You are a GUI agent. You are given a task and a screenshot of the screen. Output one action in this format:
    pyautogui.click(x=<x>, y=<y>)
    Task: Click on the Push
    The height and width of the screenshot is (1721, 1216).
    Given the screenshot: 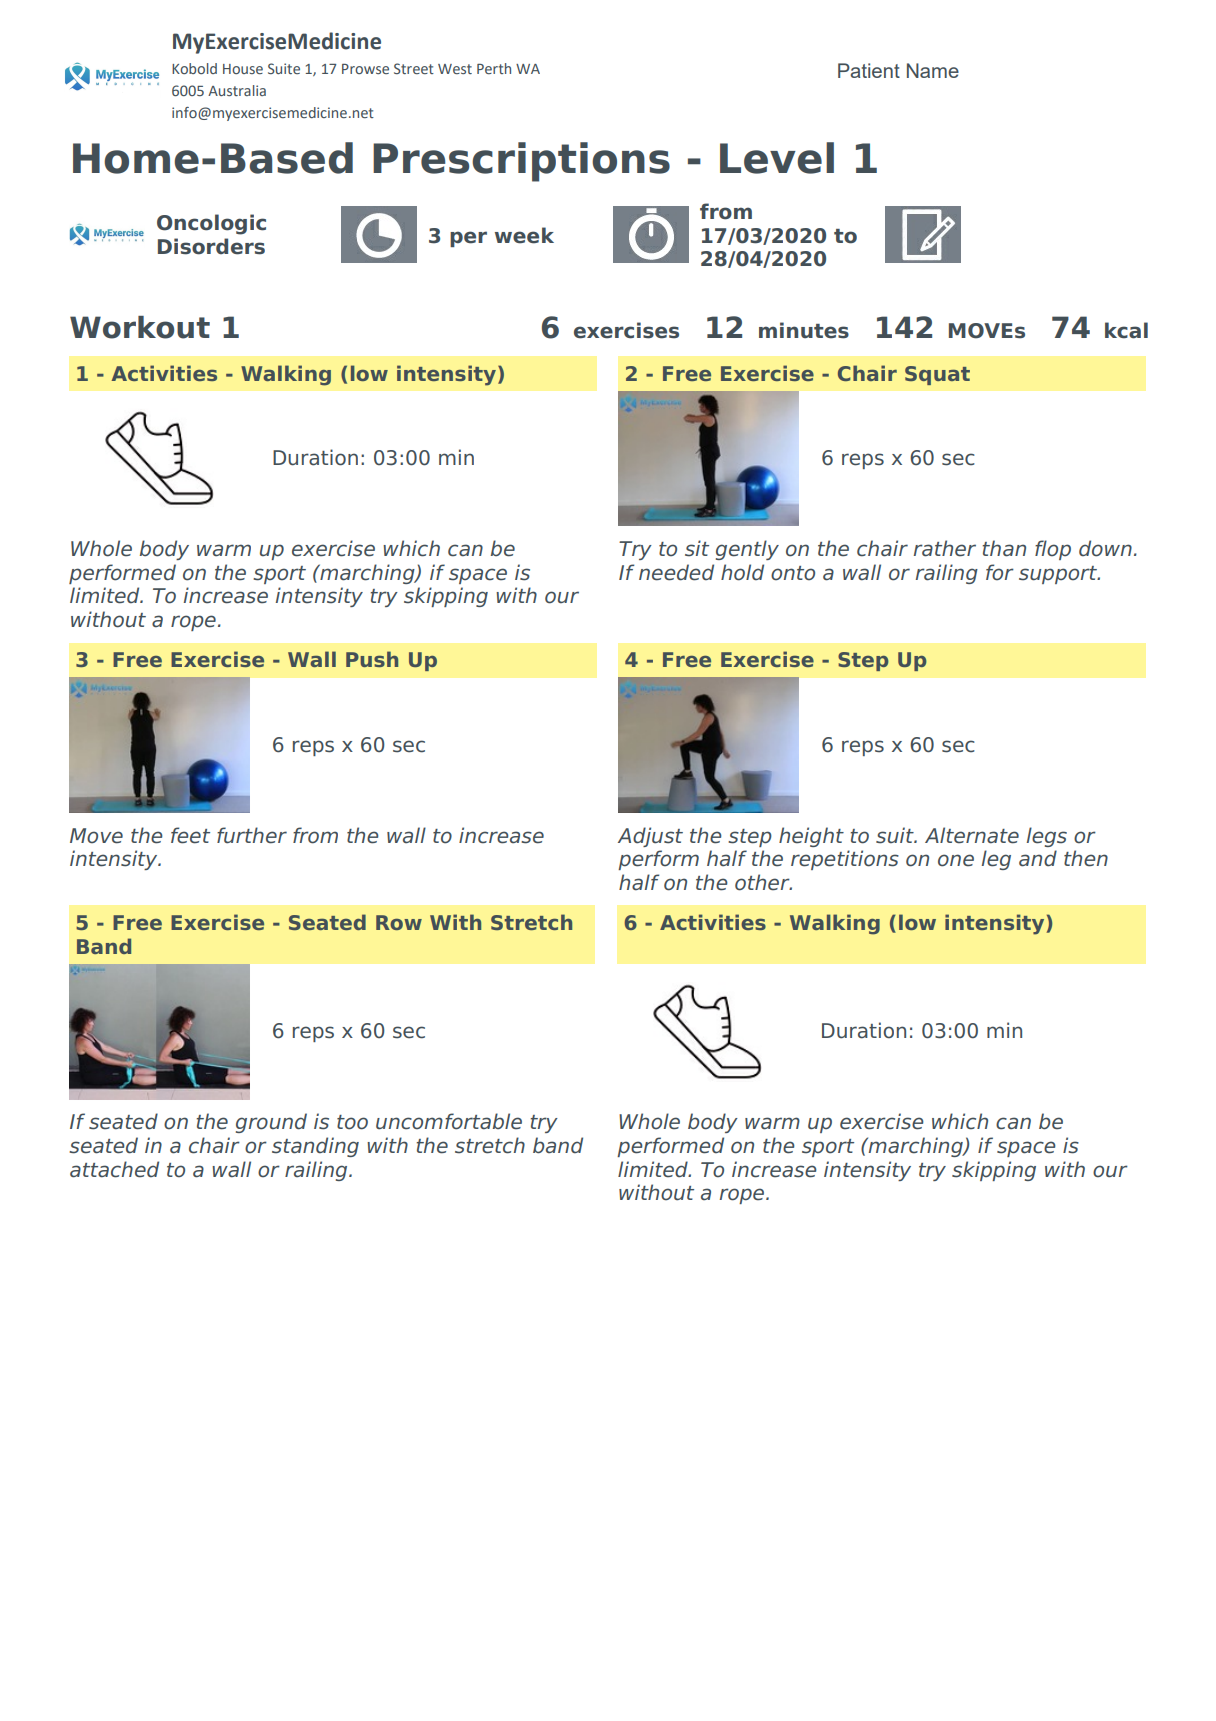 What is the action you would take?
    pyautogui.click(x=372, y=659)
